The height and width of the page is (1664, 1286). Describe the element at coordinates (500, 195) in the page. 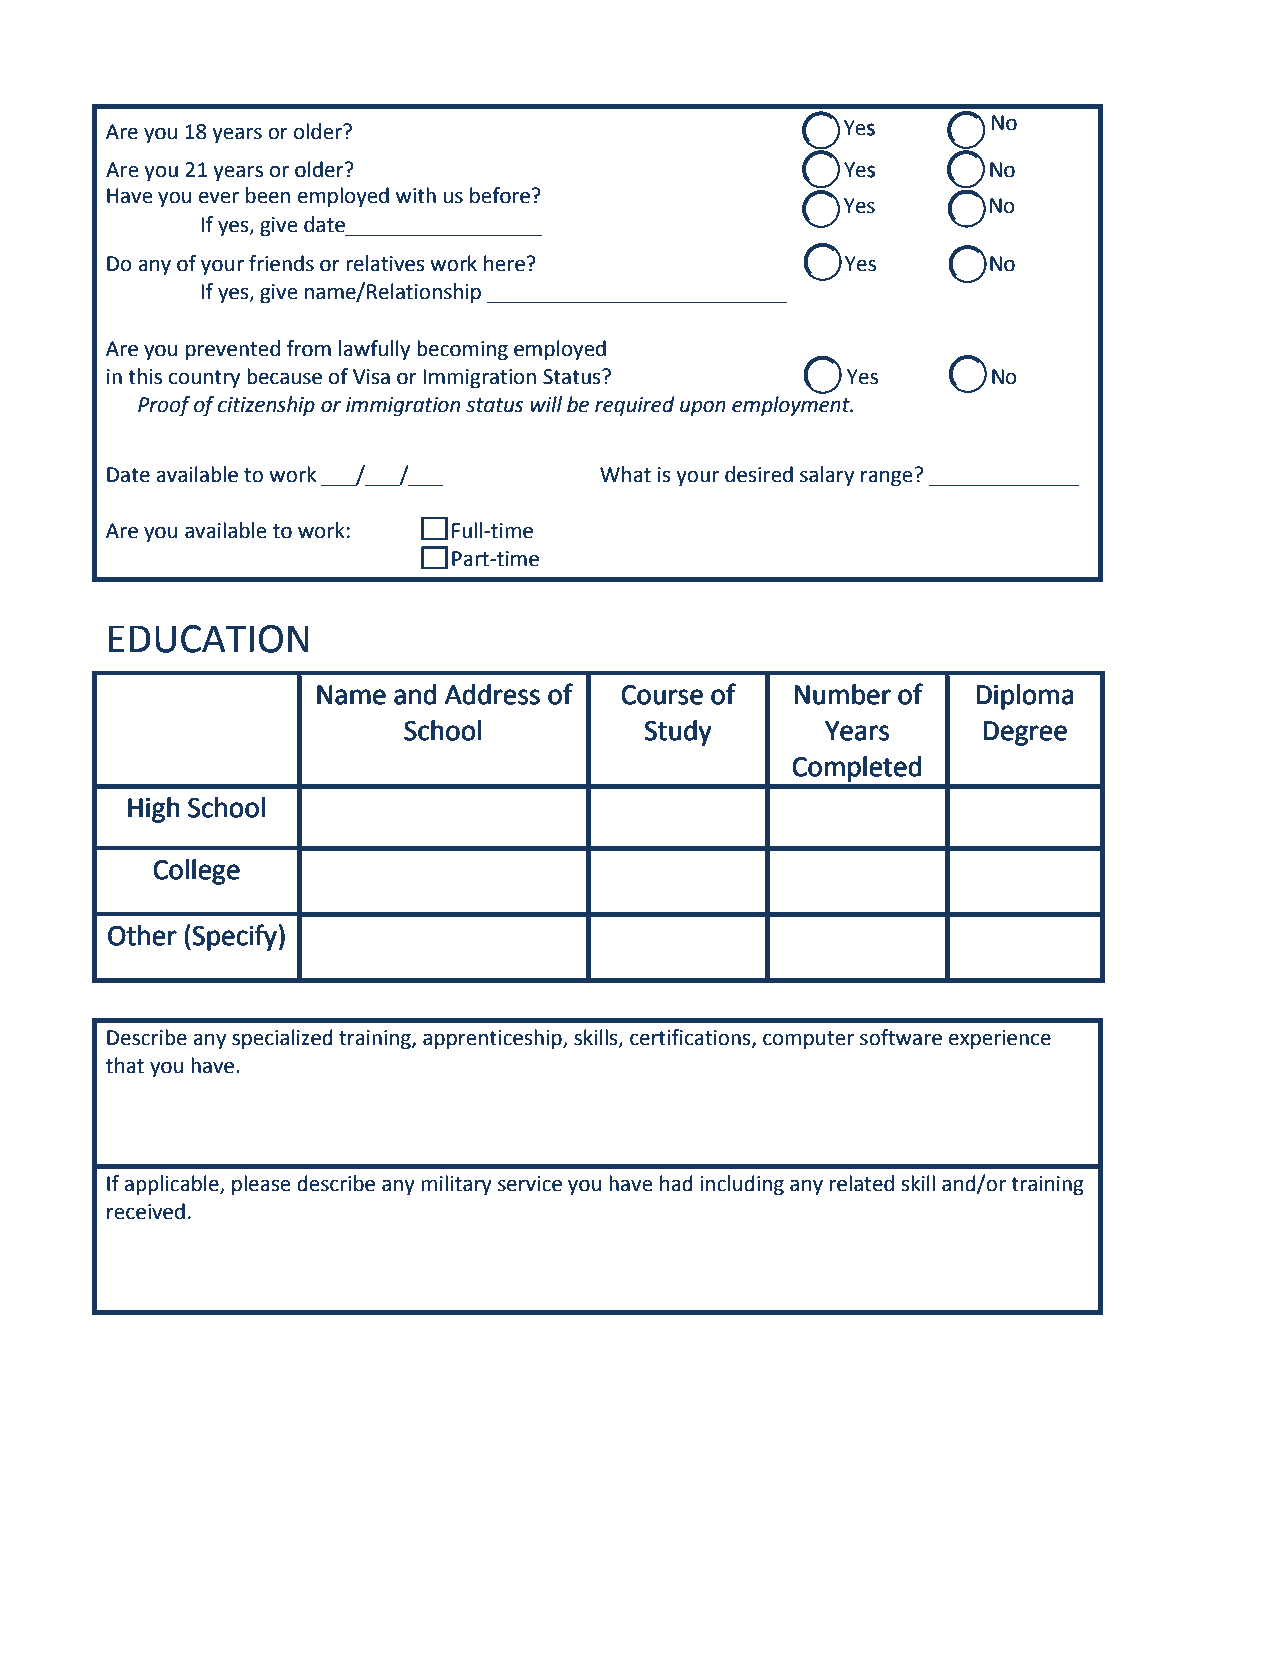

I see `before` at that location.
